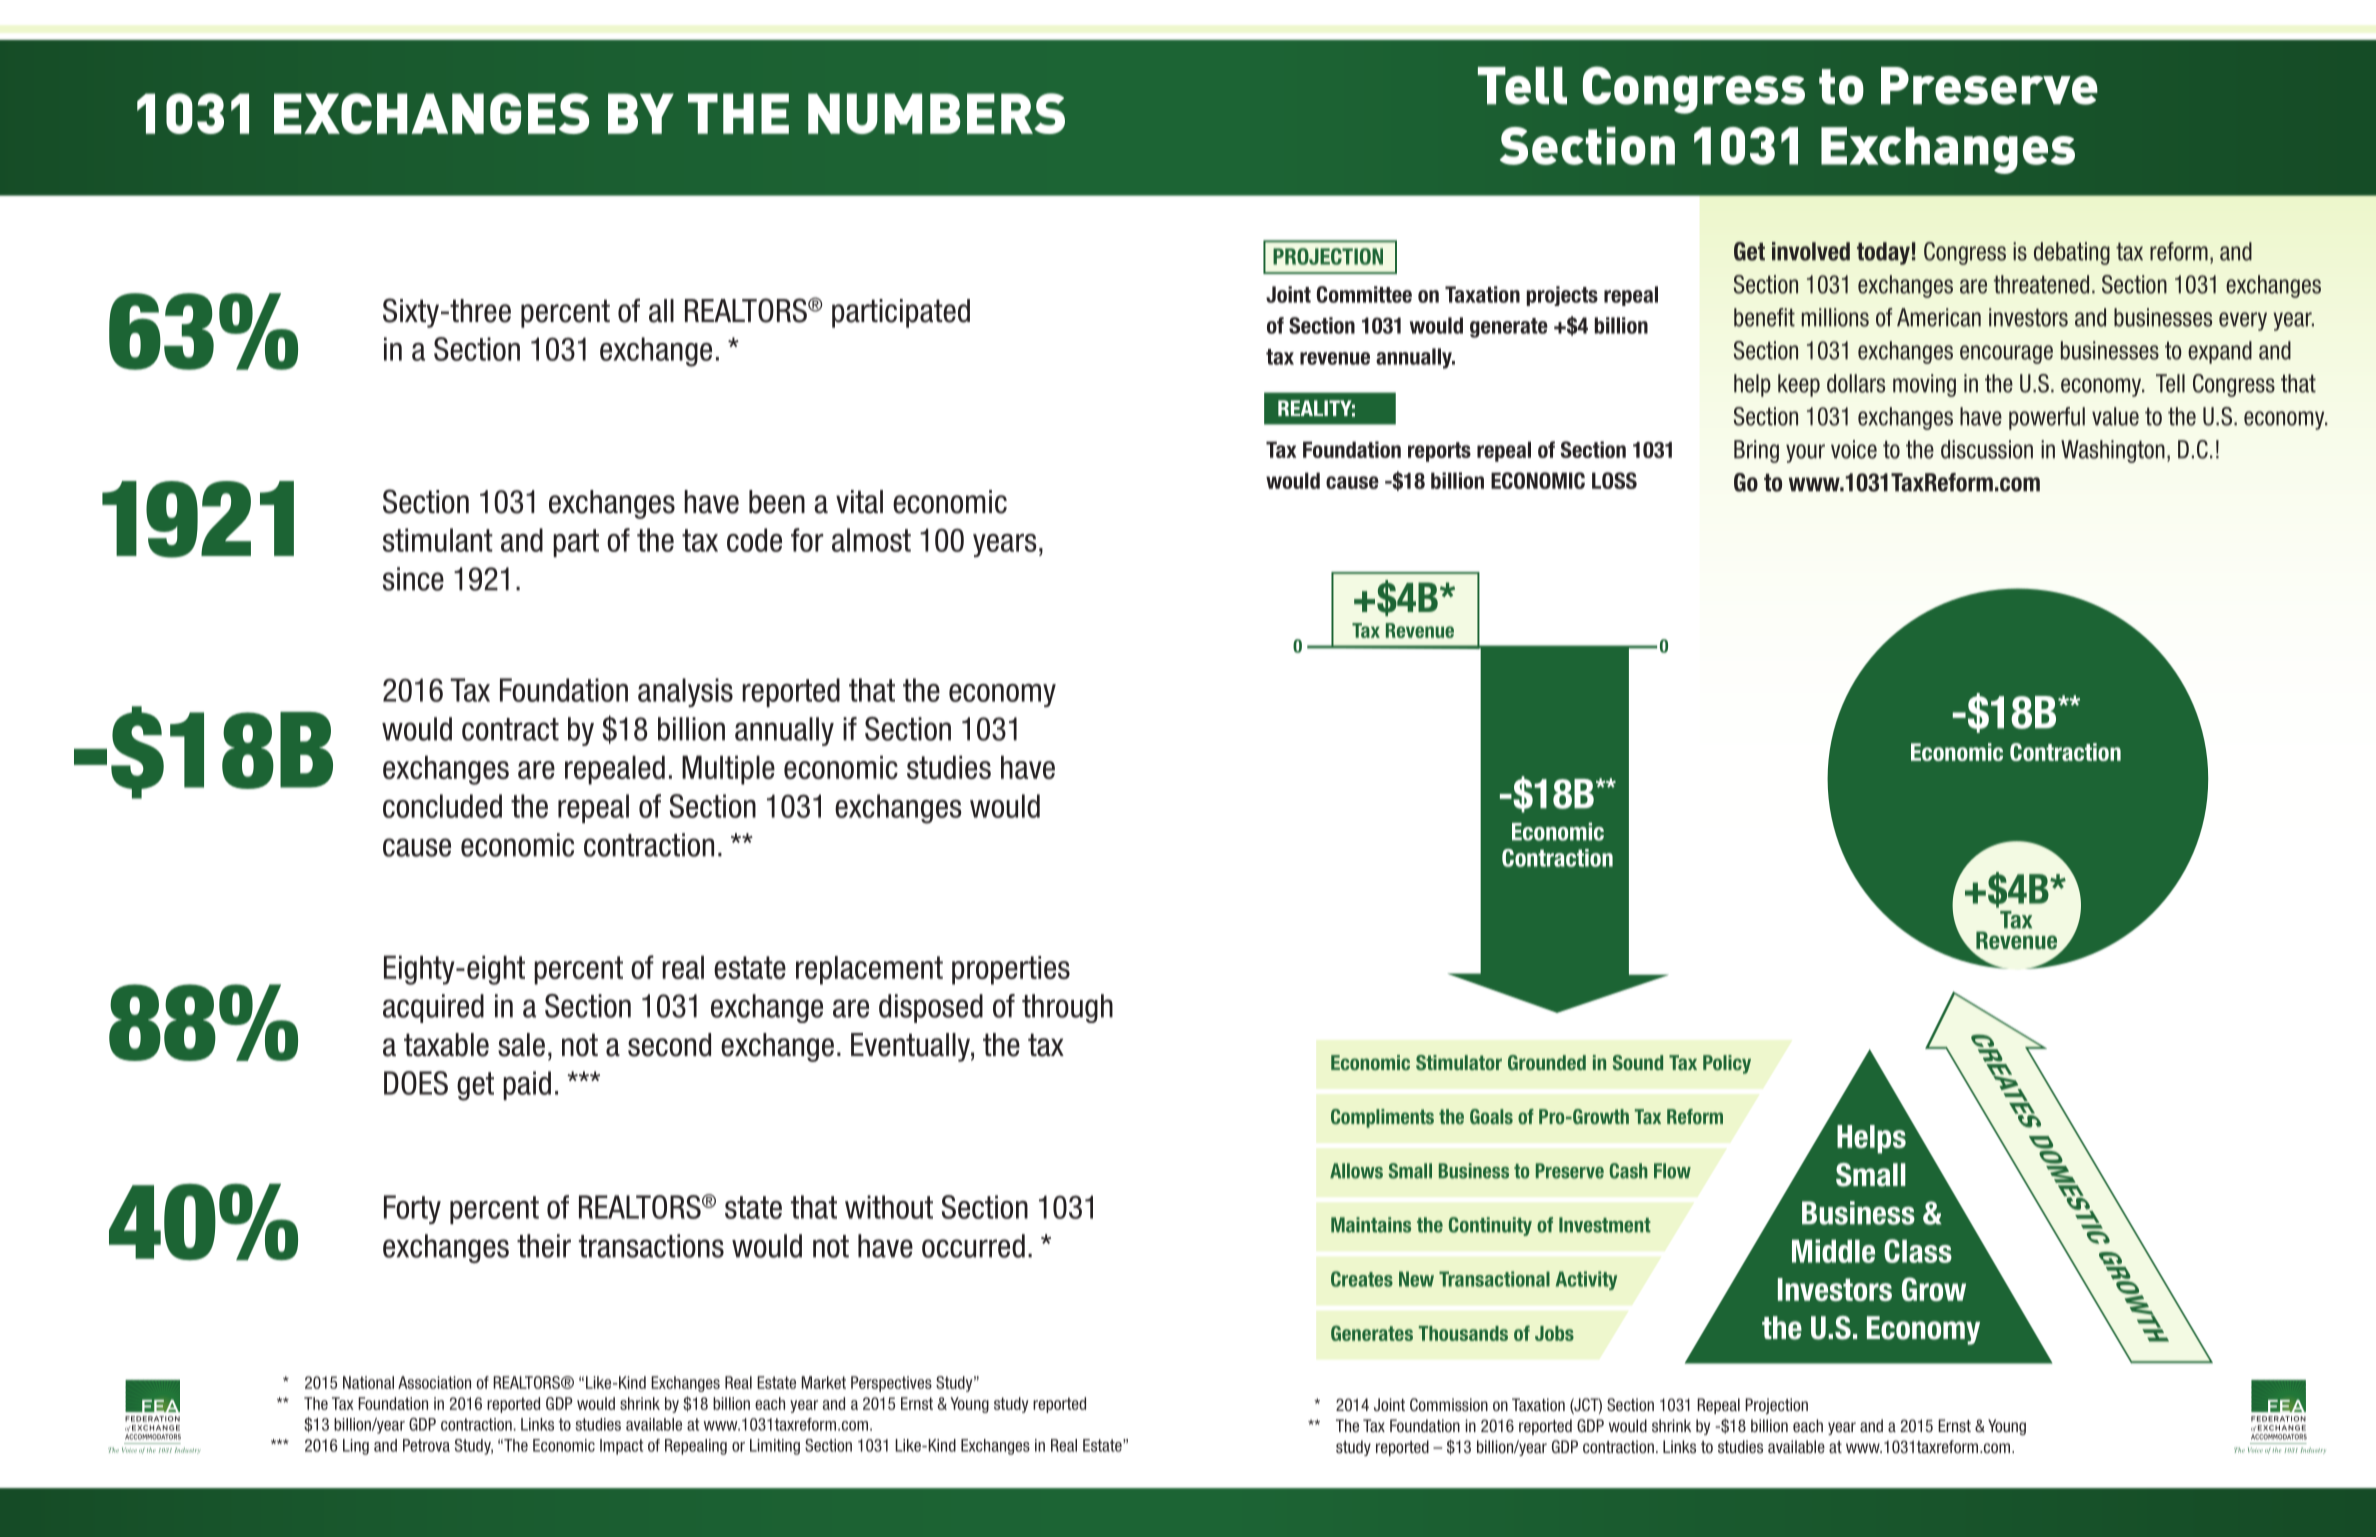  I want to click on debating, so click(2072, 253).
